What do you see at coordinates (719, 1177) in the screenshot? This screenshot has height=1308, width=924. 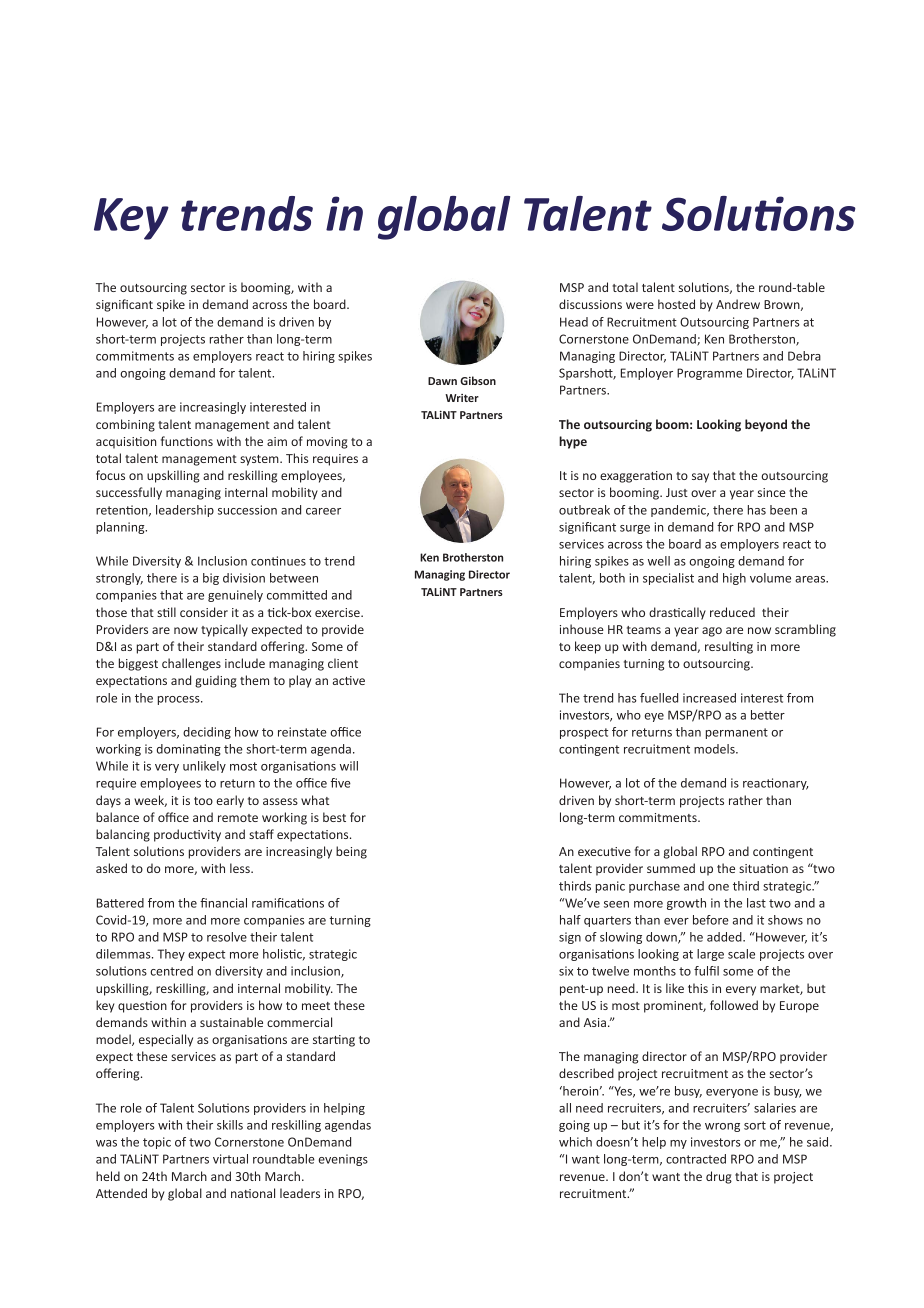 I see `drug` at bounding box center [719, 1177].
